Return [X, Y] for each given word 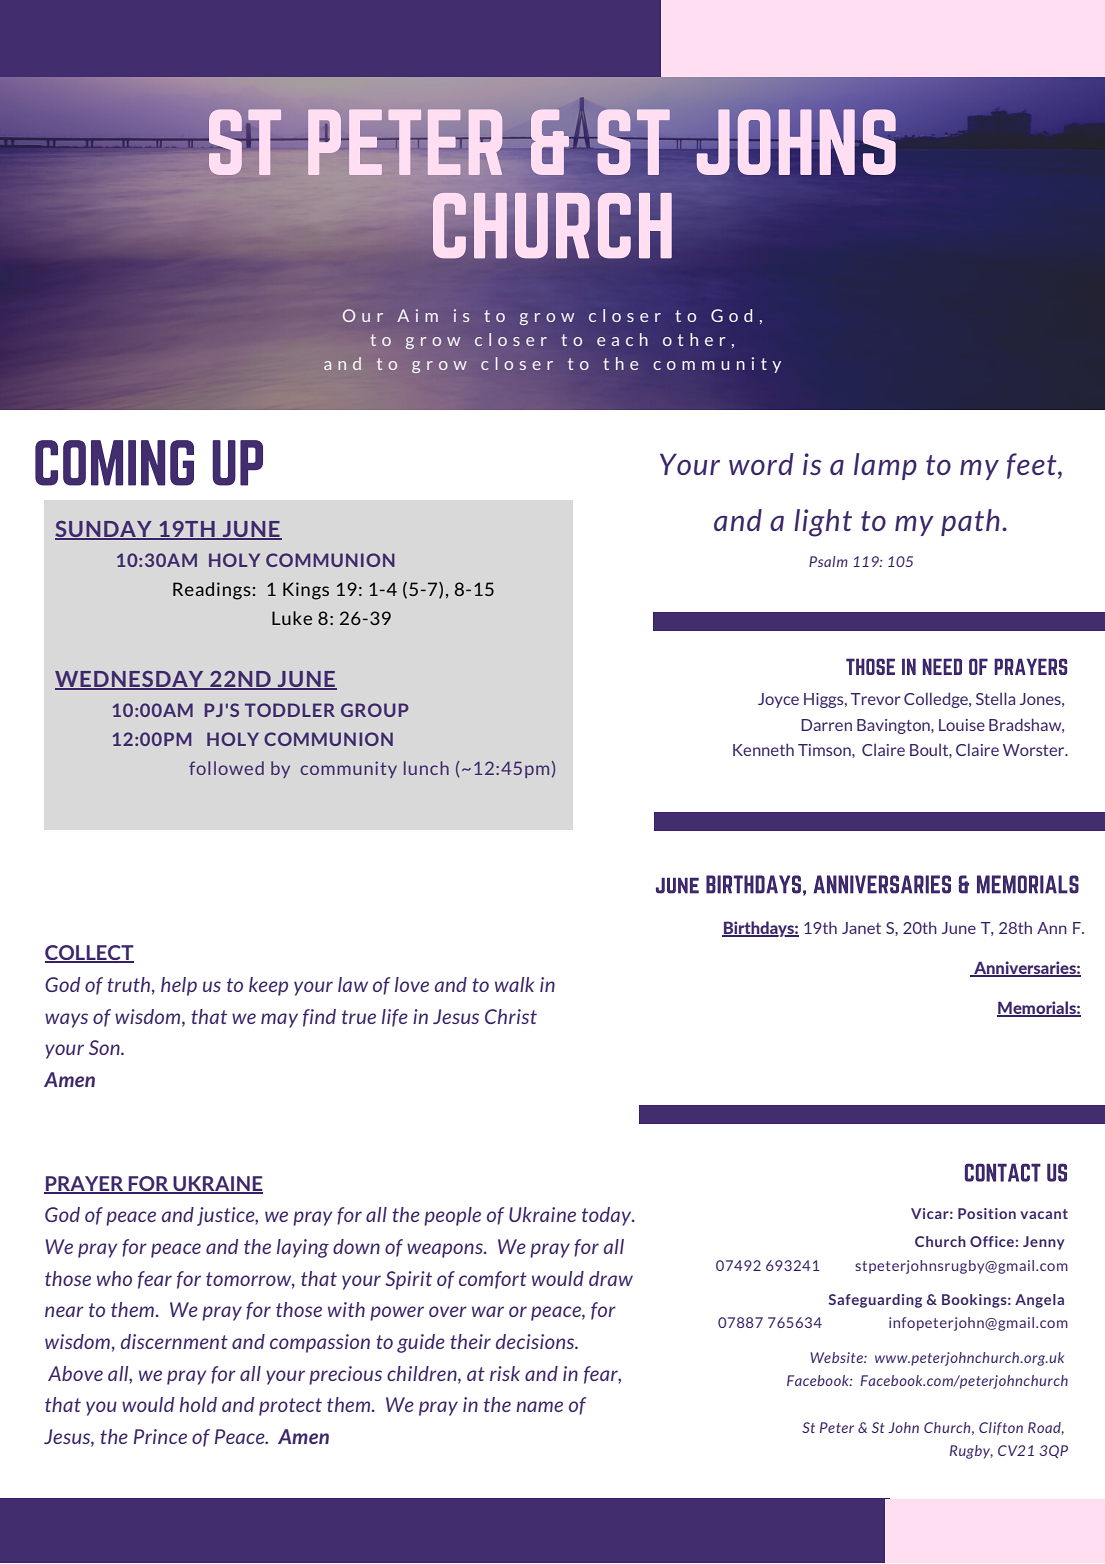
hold [198, 1404]
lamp [885, 466]
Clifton [1001, 1428]
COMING [114, 463]
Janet [861, 928]
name [539, 1406]
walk [514, 984]
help [179, 986]
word [761, 464]
